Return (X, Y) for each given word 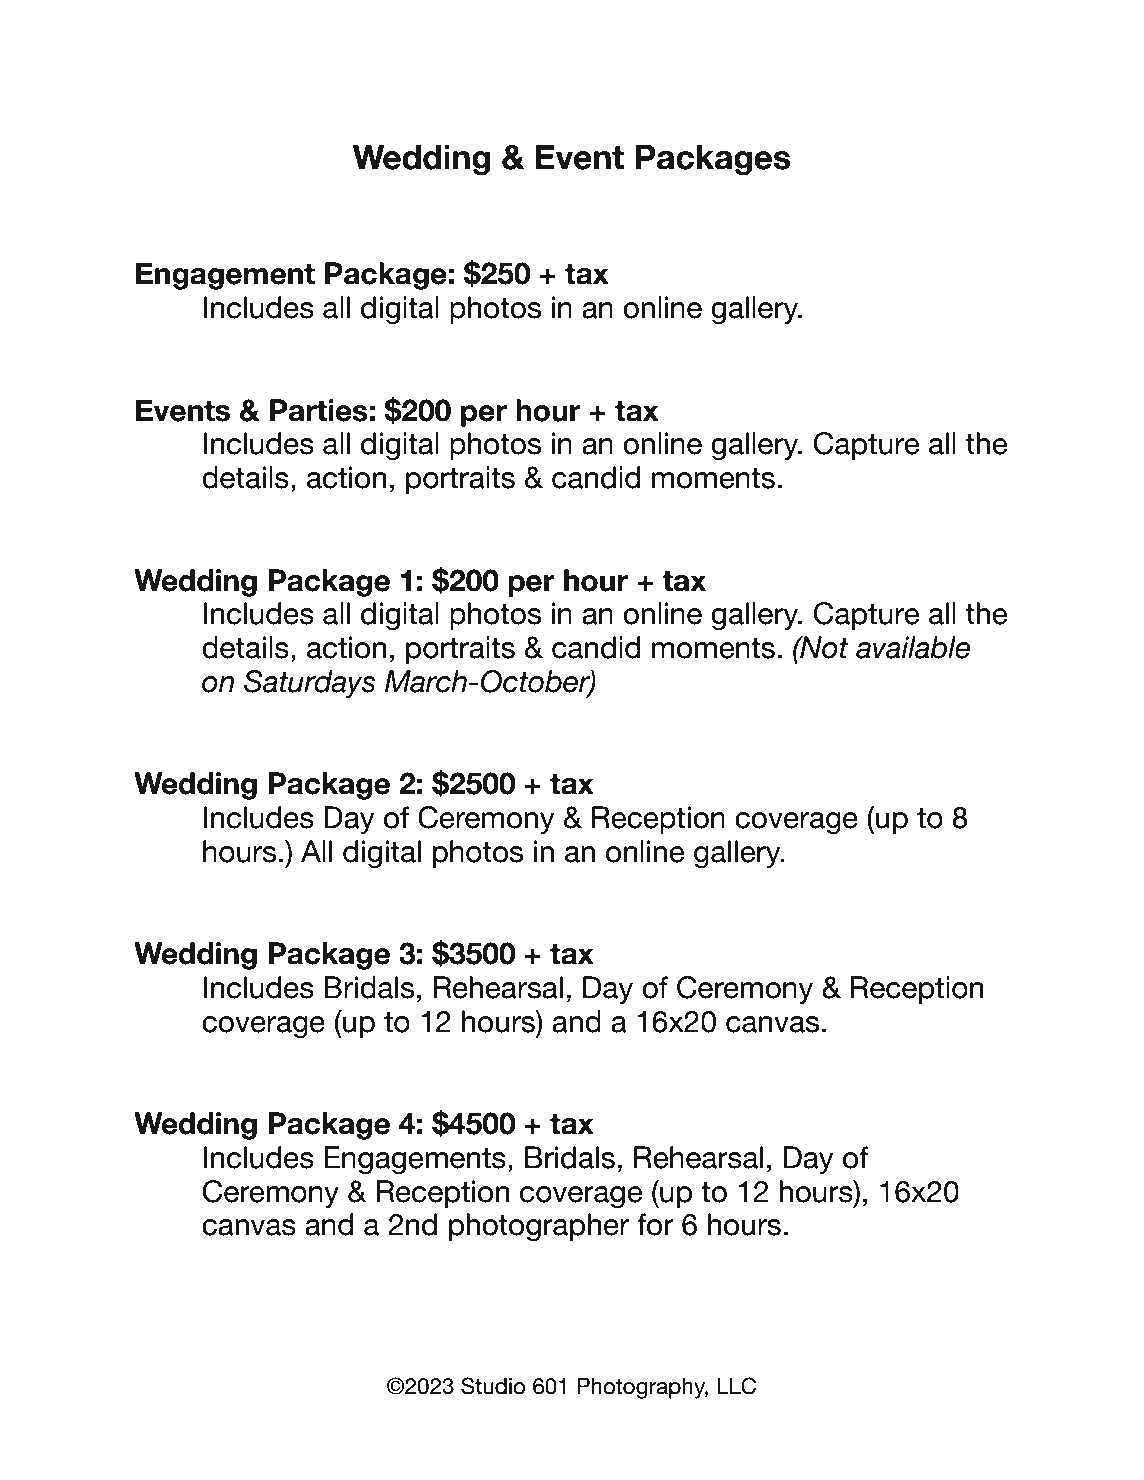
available (913, 647)
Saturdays (310, 684)
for (655, 1224)
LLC (736, 1386)
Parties (319, 410)
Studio (493, 1386)
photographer (539, 1227)
